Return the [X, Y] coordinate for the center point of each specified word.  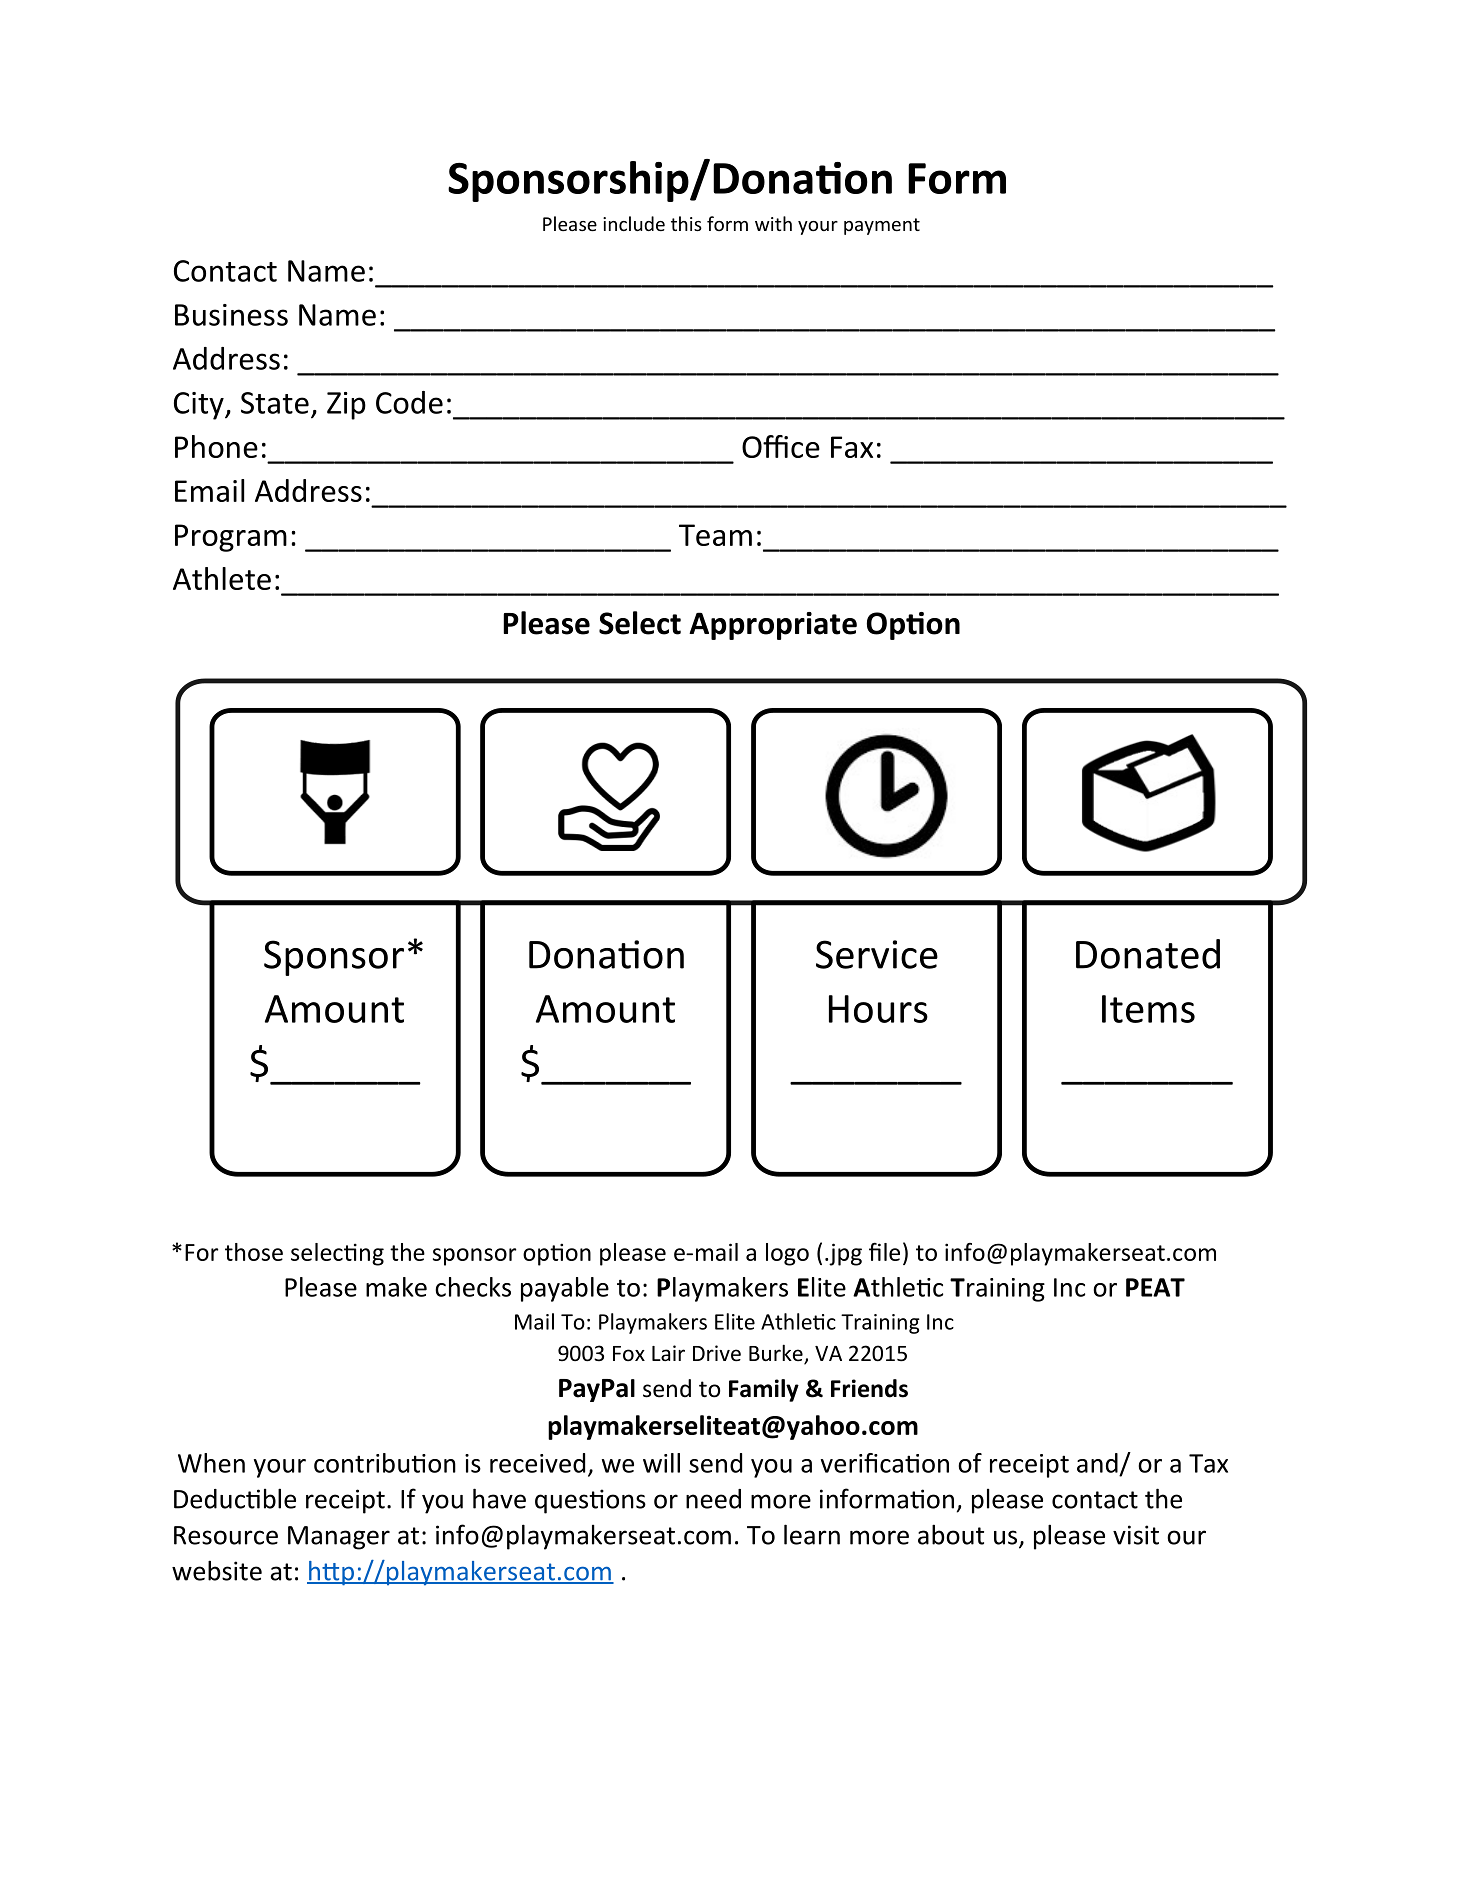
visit [1136, 1535]
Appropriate [773, 626]
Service [877, 954]
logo [787, 1254]
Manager [339, 1538]
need [713, 1499]
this [686, 223]
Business [231, 315]
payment [882, 226]
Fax [852, 447]
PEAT [1155, 1287]
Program [231, 538]
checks [473, 1287]
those [254, 1252]
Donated [1148, 954]
